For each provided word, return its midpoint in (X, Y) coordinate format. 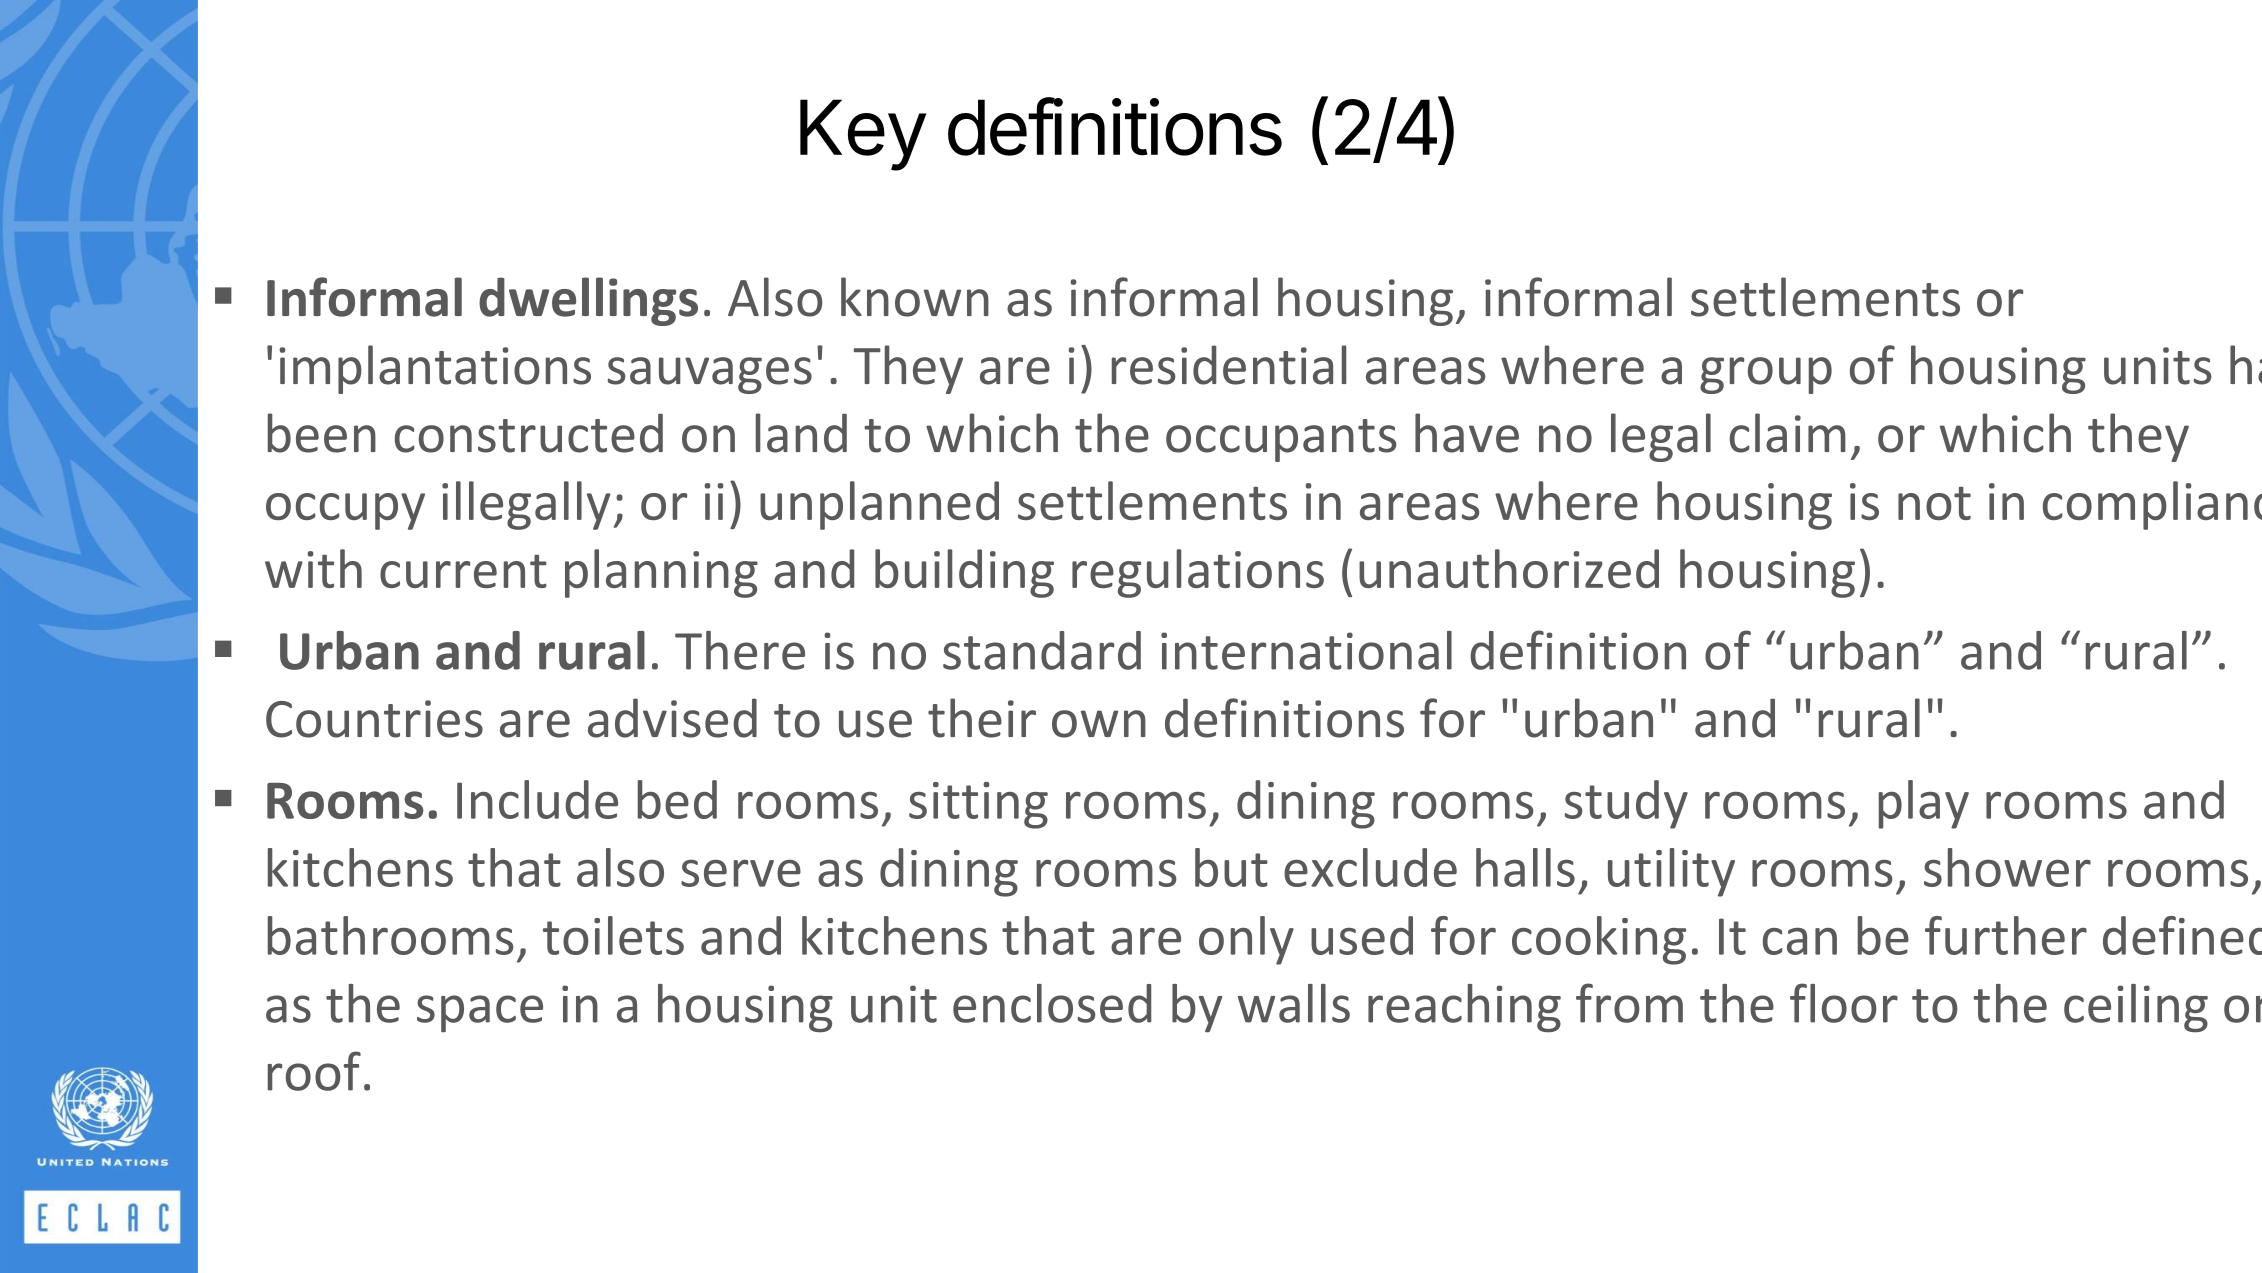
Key (862, 135)
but (1231, 867)
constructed (529, 433)
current (463, 571)
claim (1788, 433)
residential (1229, 365)
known (915, 297)
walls (1294, 1003)
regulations (1198, 573)
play (1924, 804)
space (480, 1014)
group (1766, 375)
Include (537, 799)
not (1934, 503)
